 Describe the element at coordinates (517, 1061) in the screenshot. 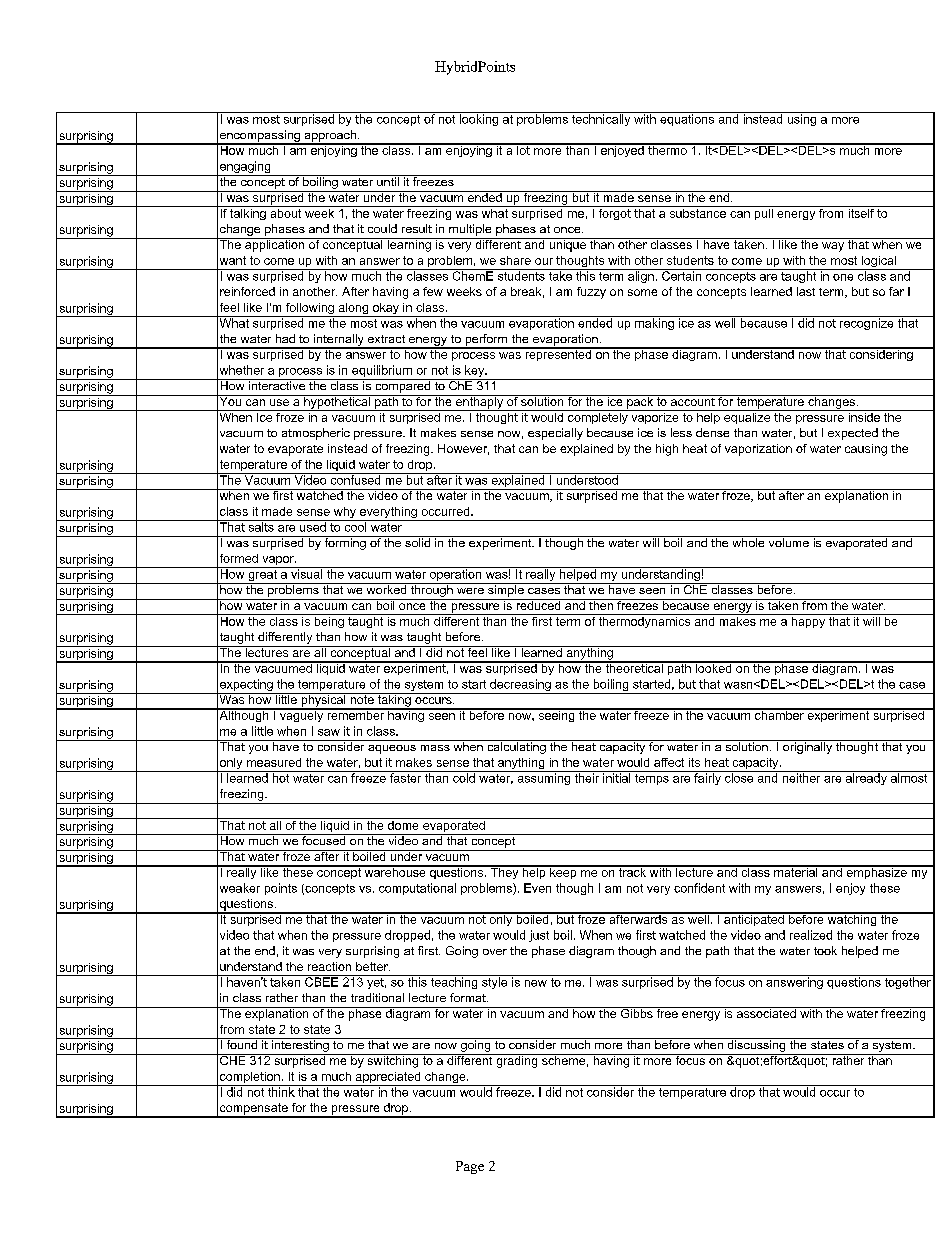

I see `grading` at that location.
